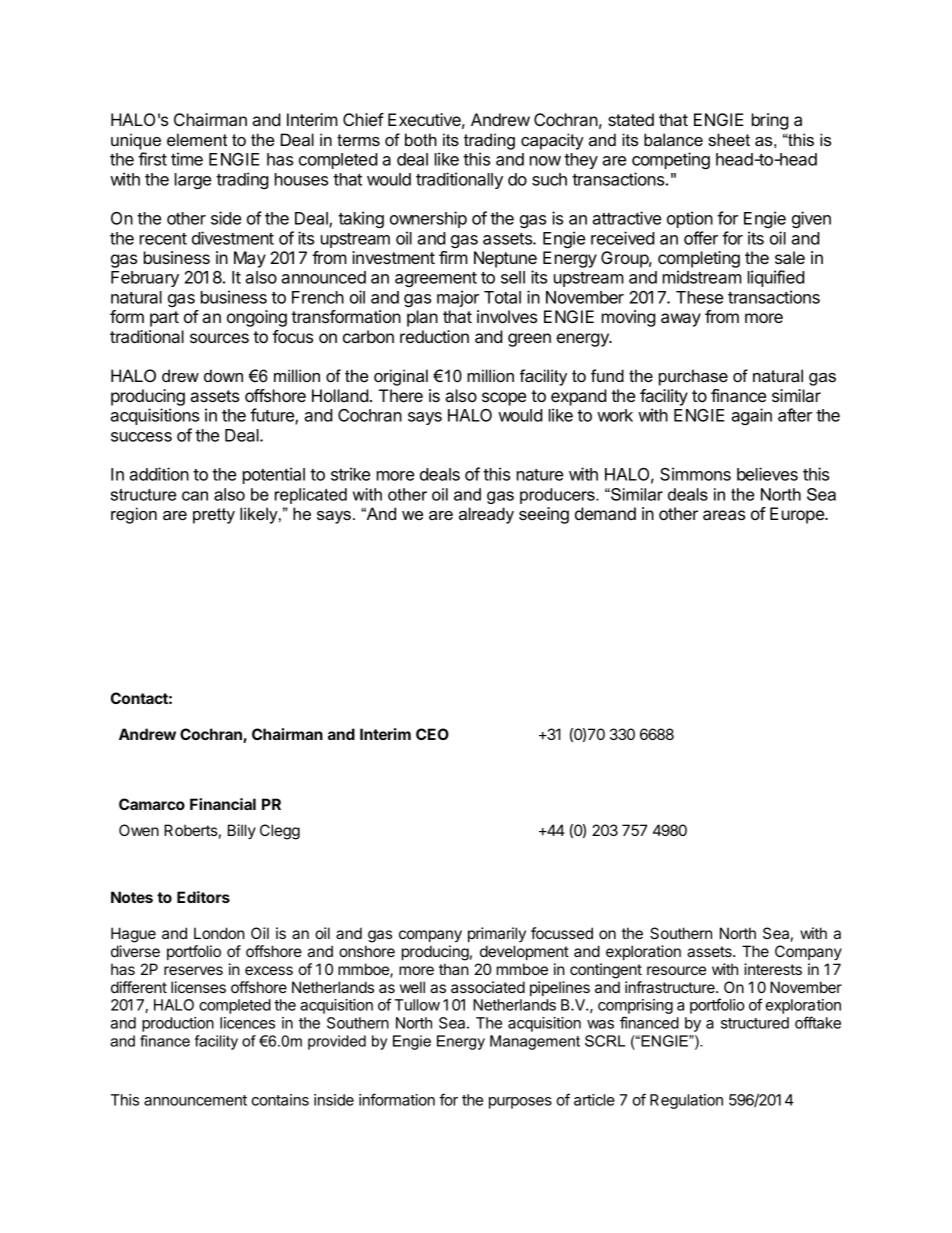 This document has height=1233, width=952. What do you see at coordinates (223, 375) in the document?
I see `down` at bounding box center [223, 375].
